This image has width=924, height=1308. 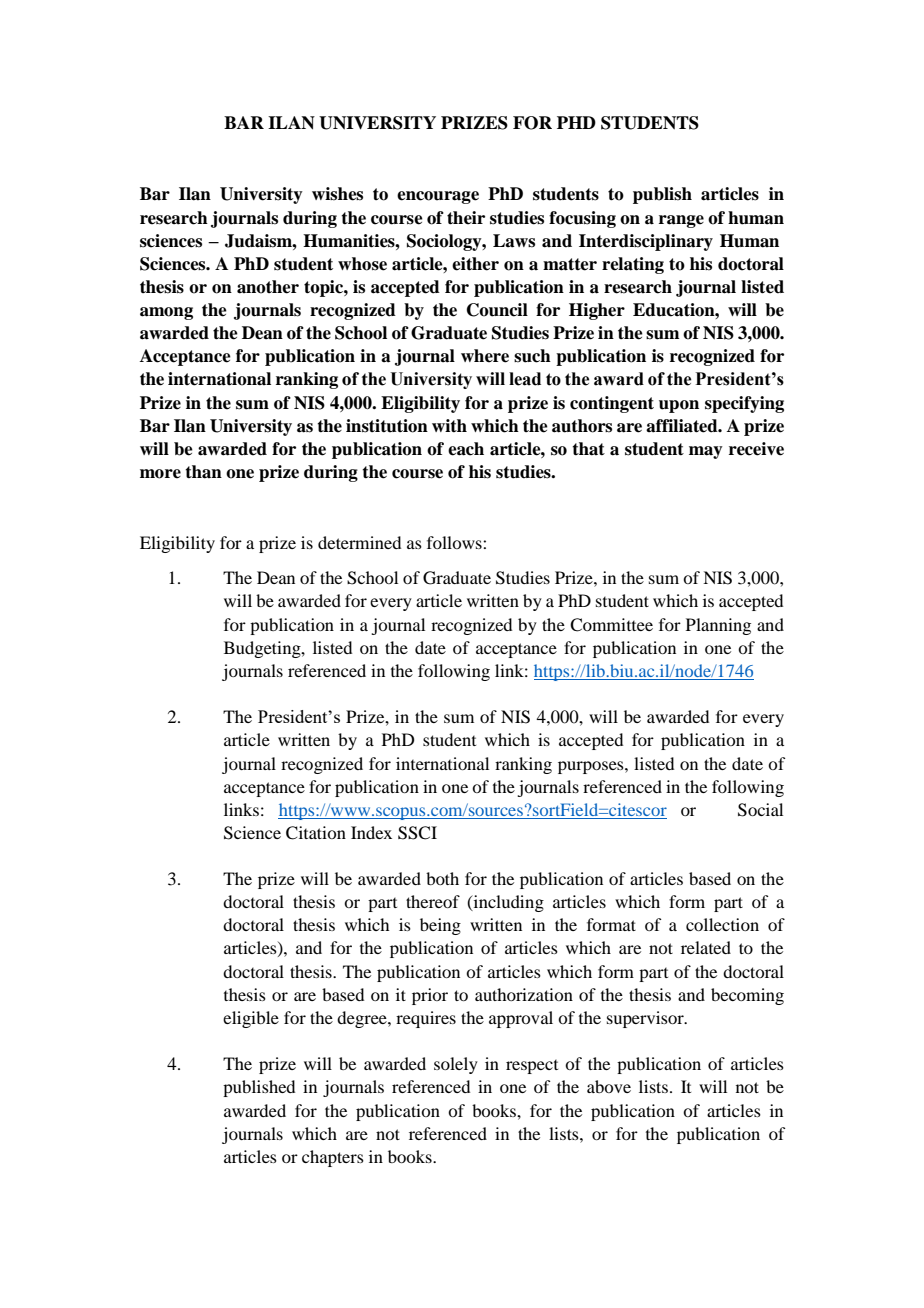 What do you see at coordinates (333, 1158) in the image?
I see `chapters` at bounding box center [333, 1158].
